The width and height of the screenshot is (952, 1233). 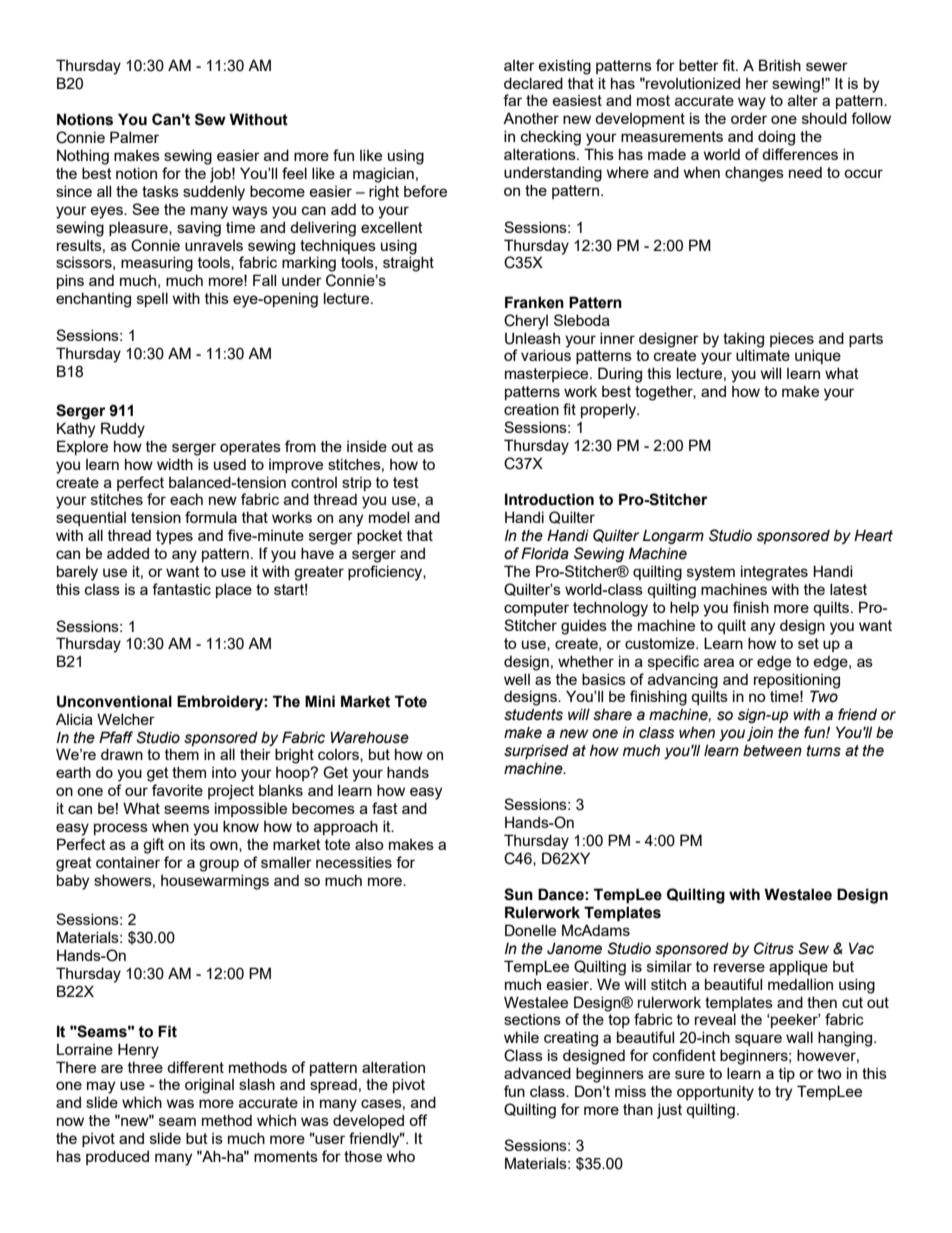 What do you see at coordinates (774, 573) in the screenshot?
I see `integrates` at bounding box center [774, 573].
